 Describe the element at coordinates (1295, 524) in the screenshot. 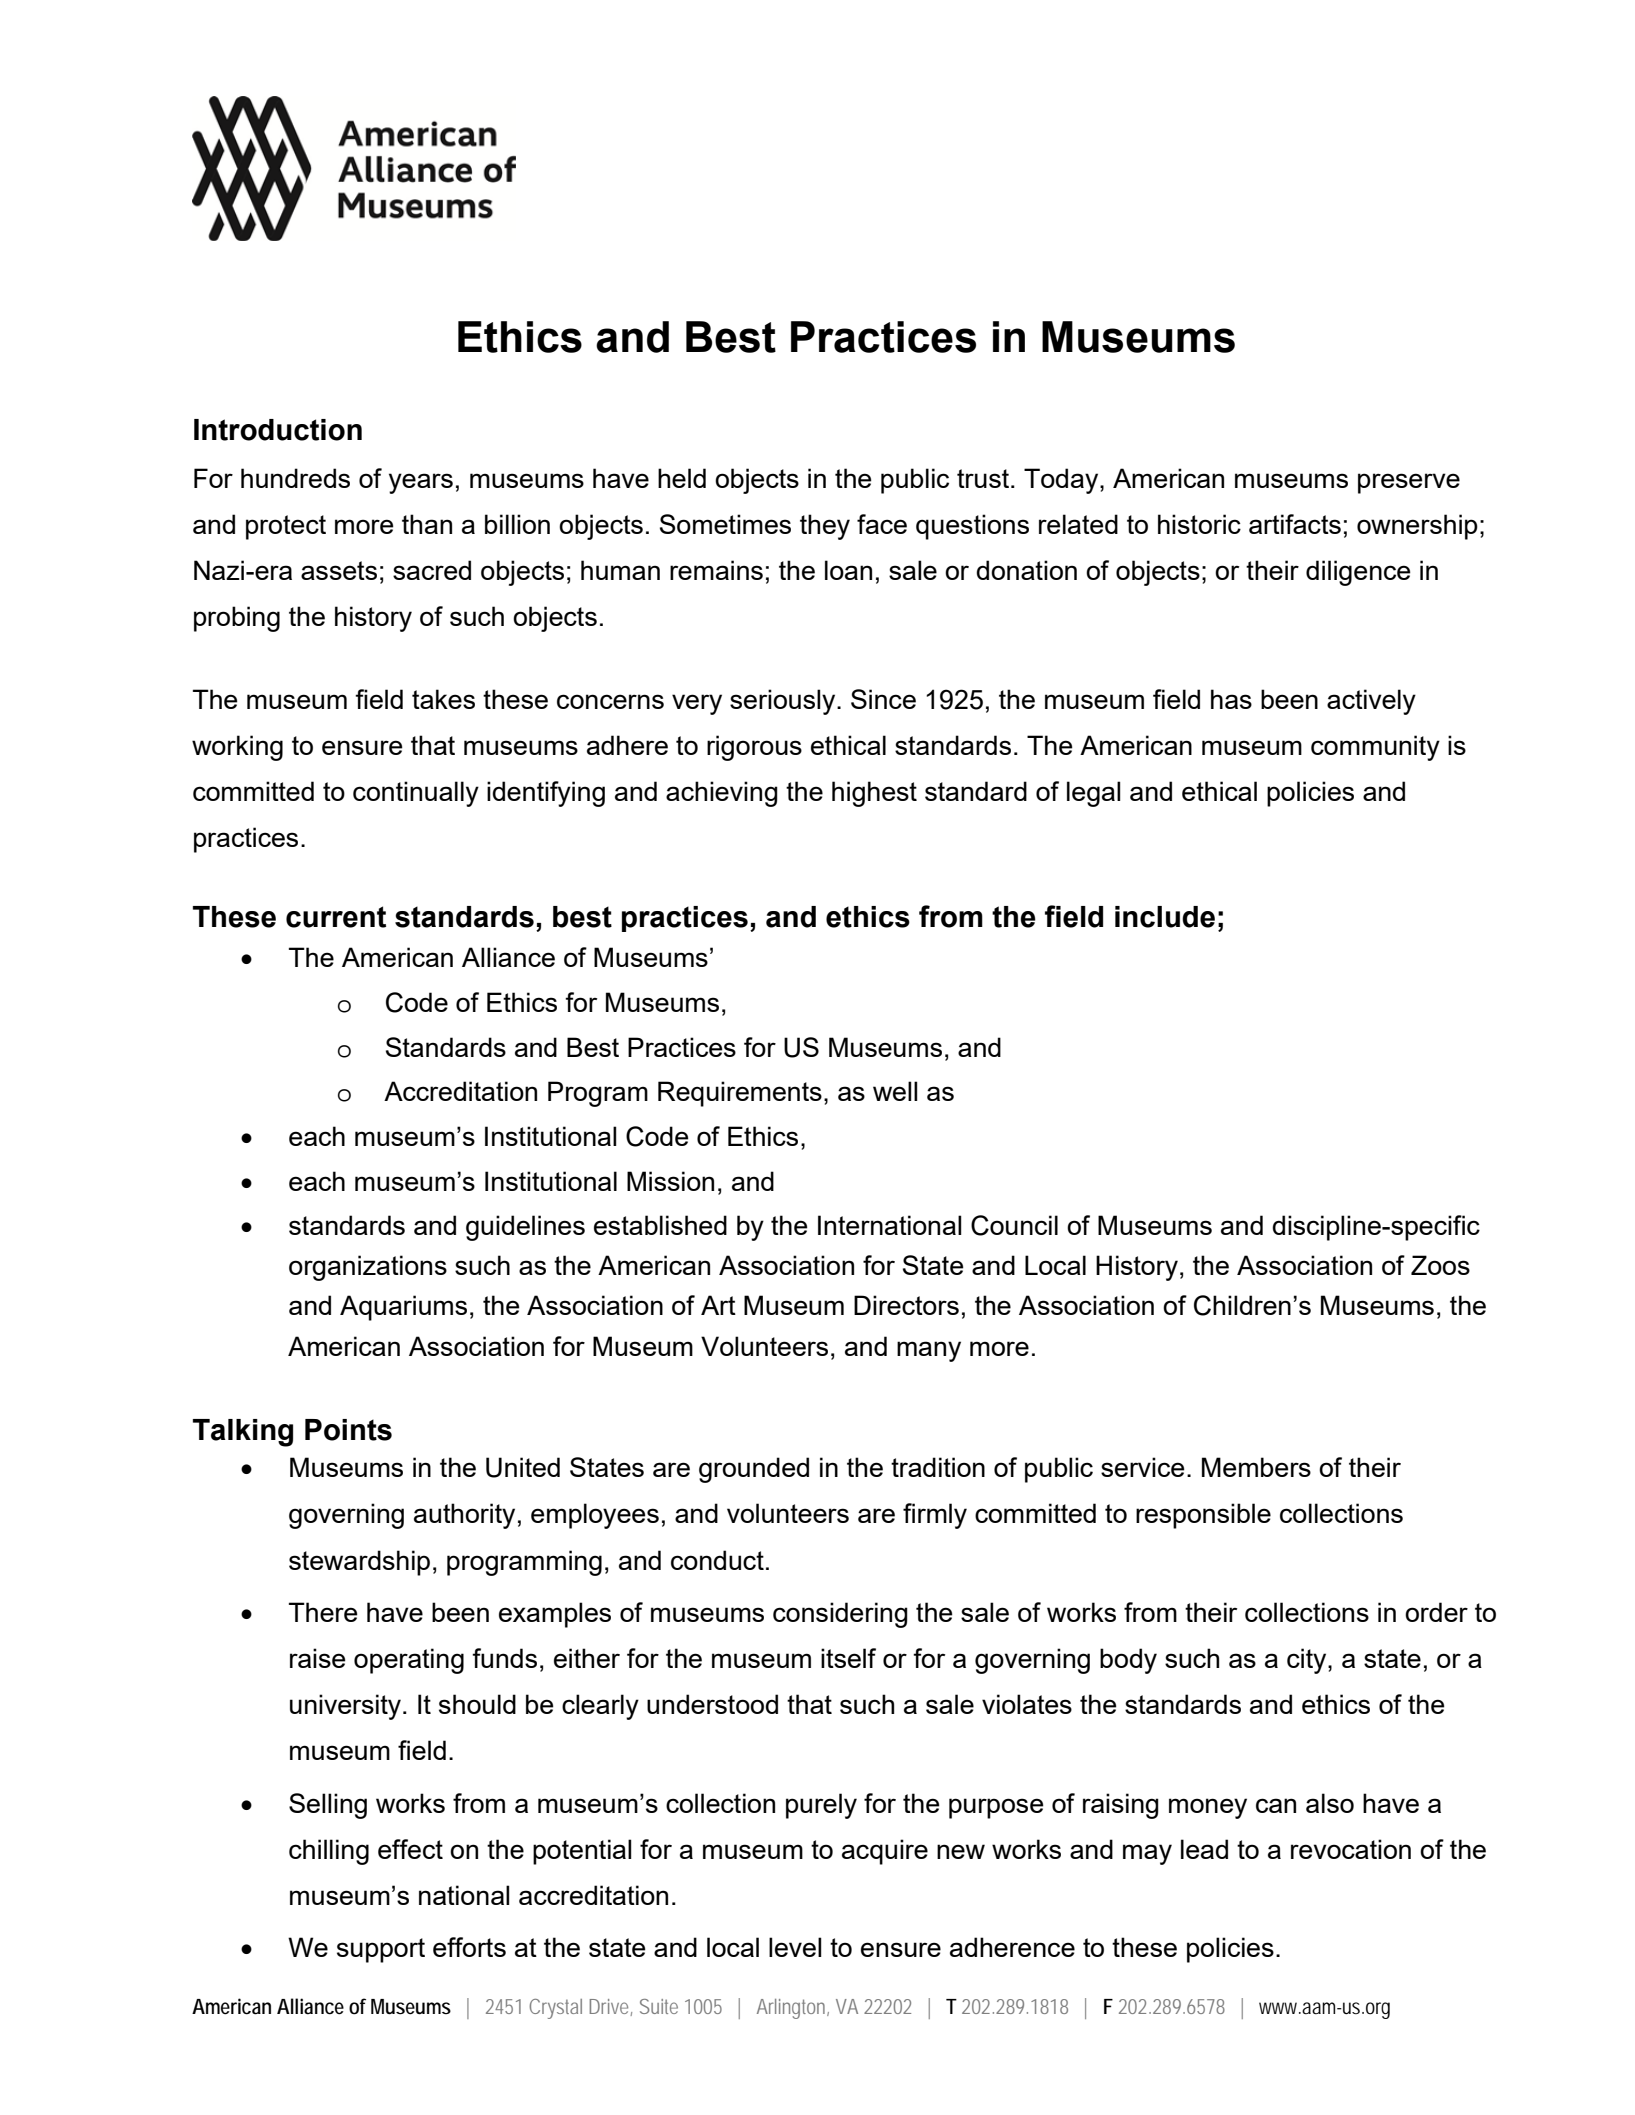

I see `artifacts` at that location.
